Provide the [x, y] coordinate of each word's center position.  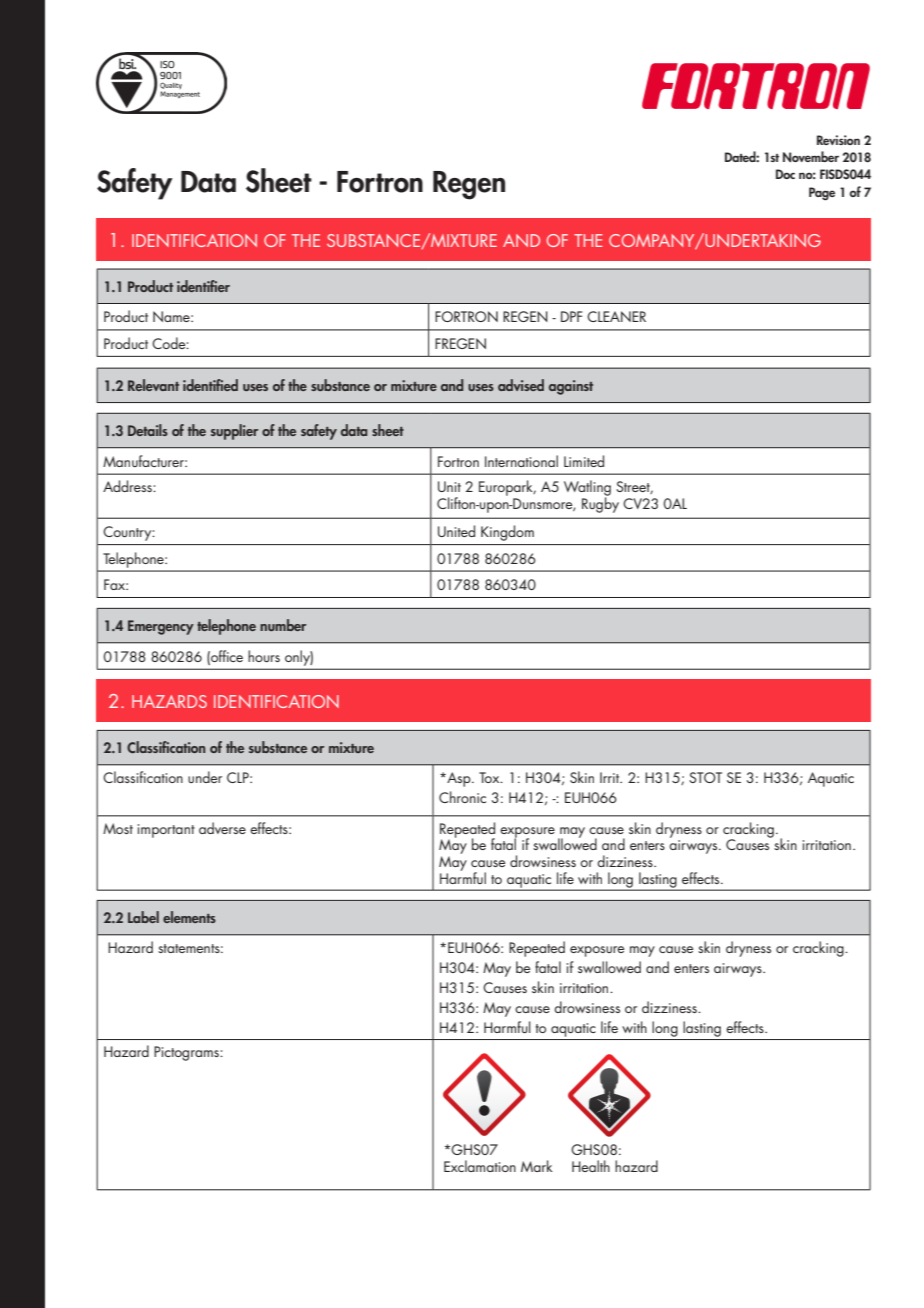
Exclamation [480, 1166]
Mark [537, 1166]
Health [591, 1166]
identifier [203, 286]
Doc [785, 174]
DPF [571, 316]
